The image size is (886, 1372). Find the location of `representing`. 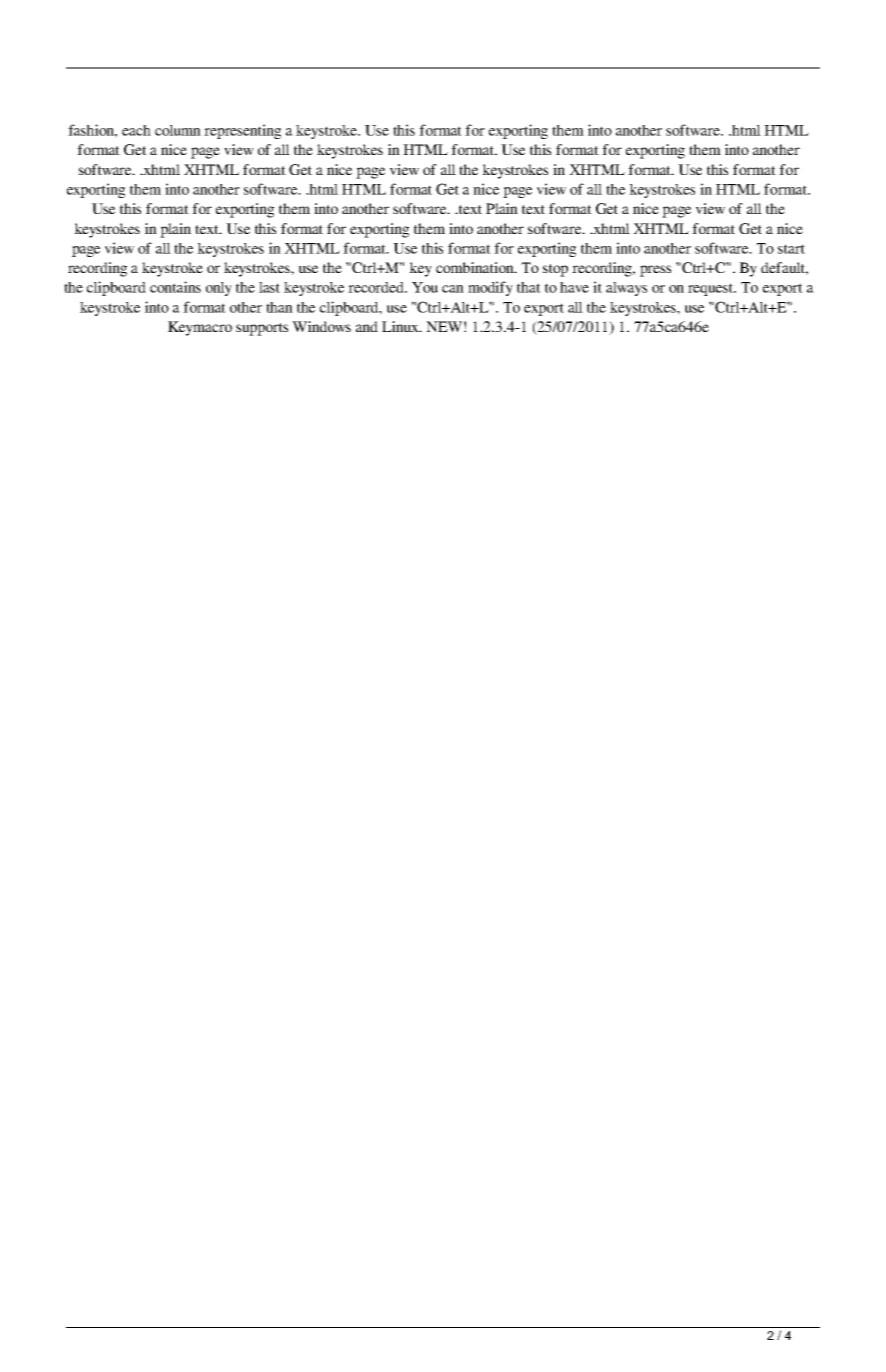

representing is located at coordinates (242, 131).
